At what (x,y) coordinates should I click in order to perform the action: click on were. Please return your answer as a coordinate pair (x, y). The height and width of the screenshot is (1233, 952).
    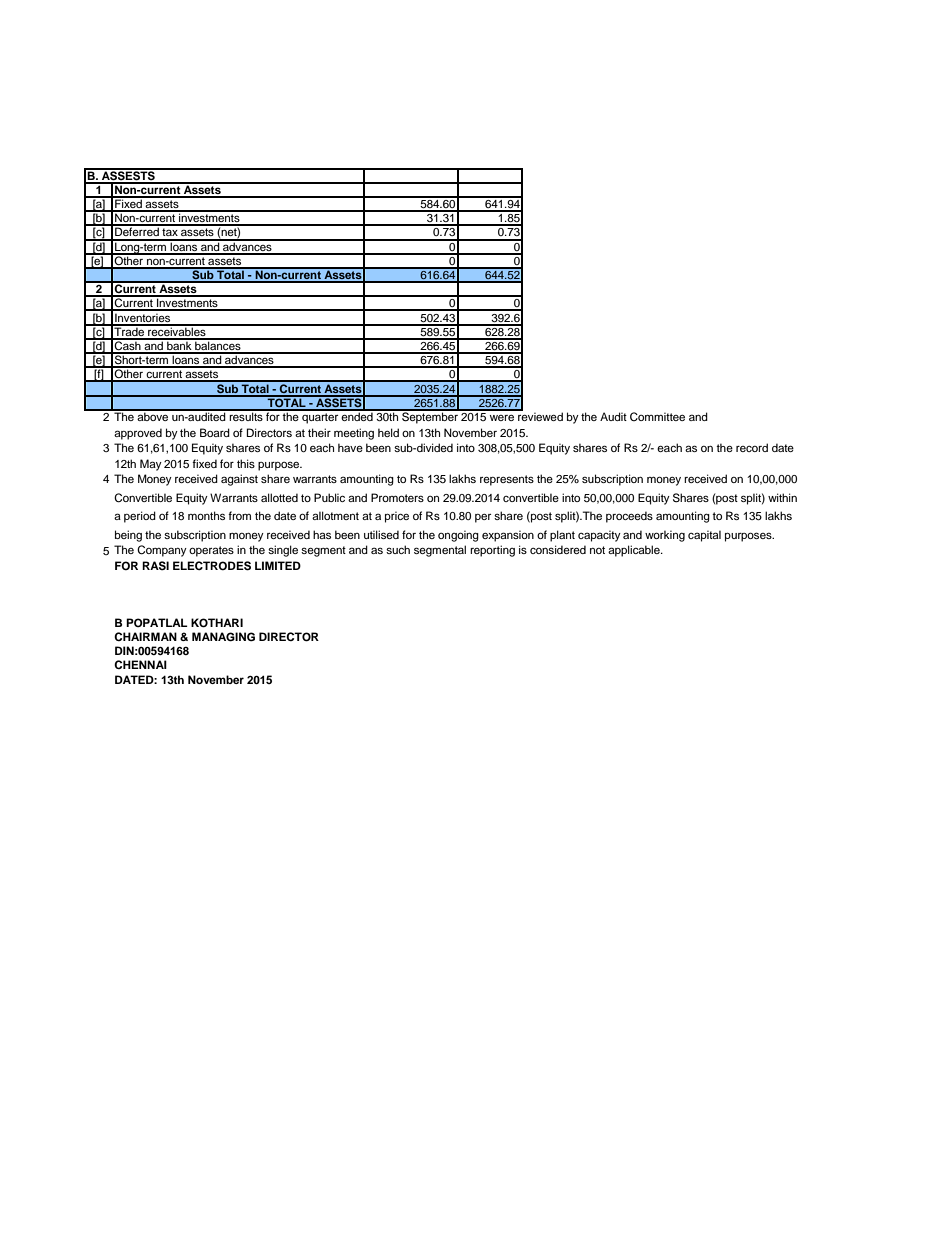
    Looking at the image, I should click on (502, 418).
